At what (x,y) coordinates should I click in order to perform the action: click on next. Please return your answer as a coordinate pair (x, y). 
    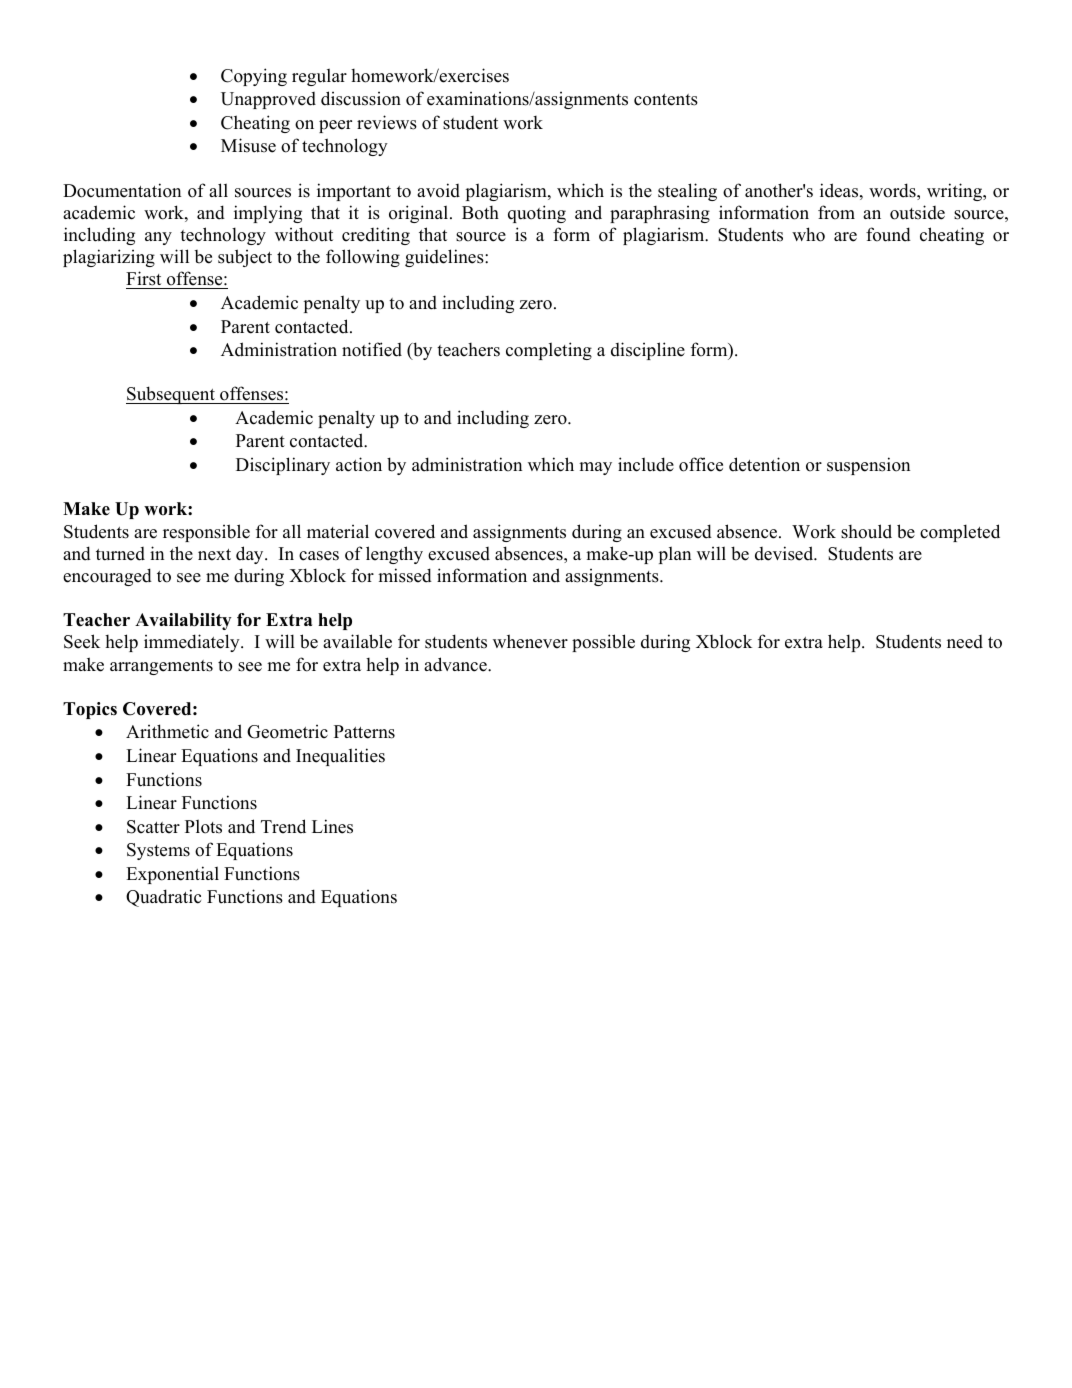
    Looking at the image, I should click on (214, 555).
